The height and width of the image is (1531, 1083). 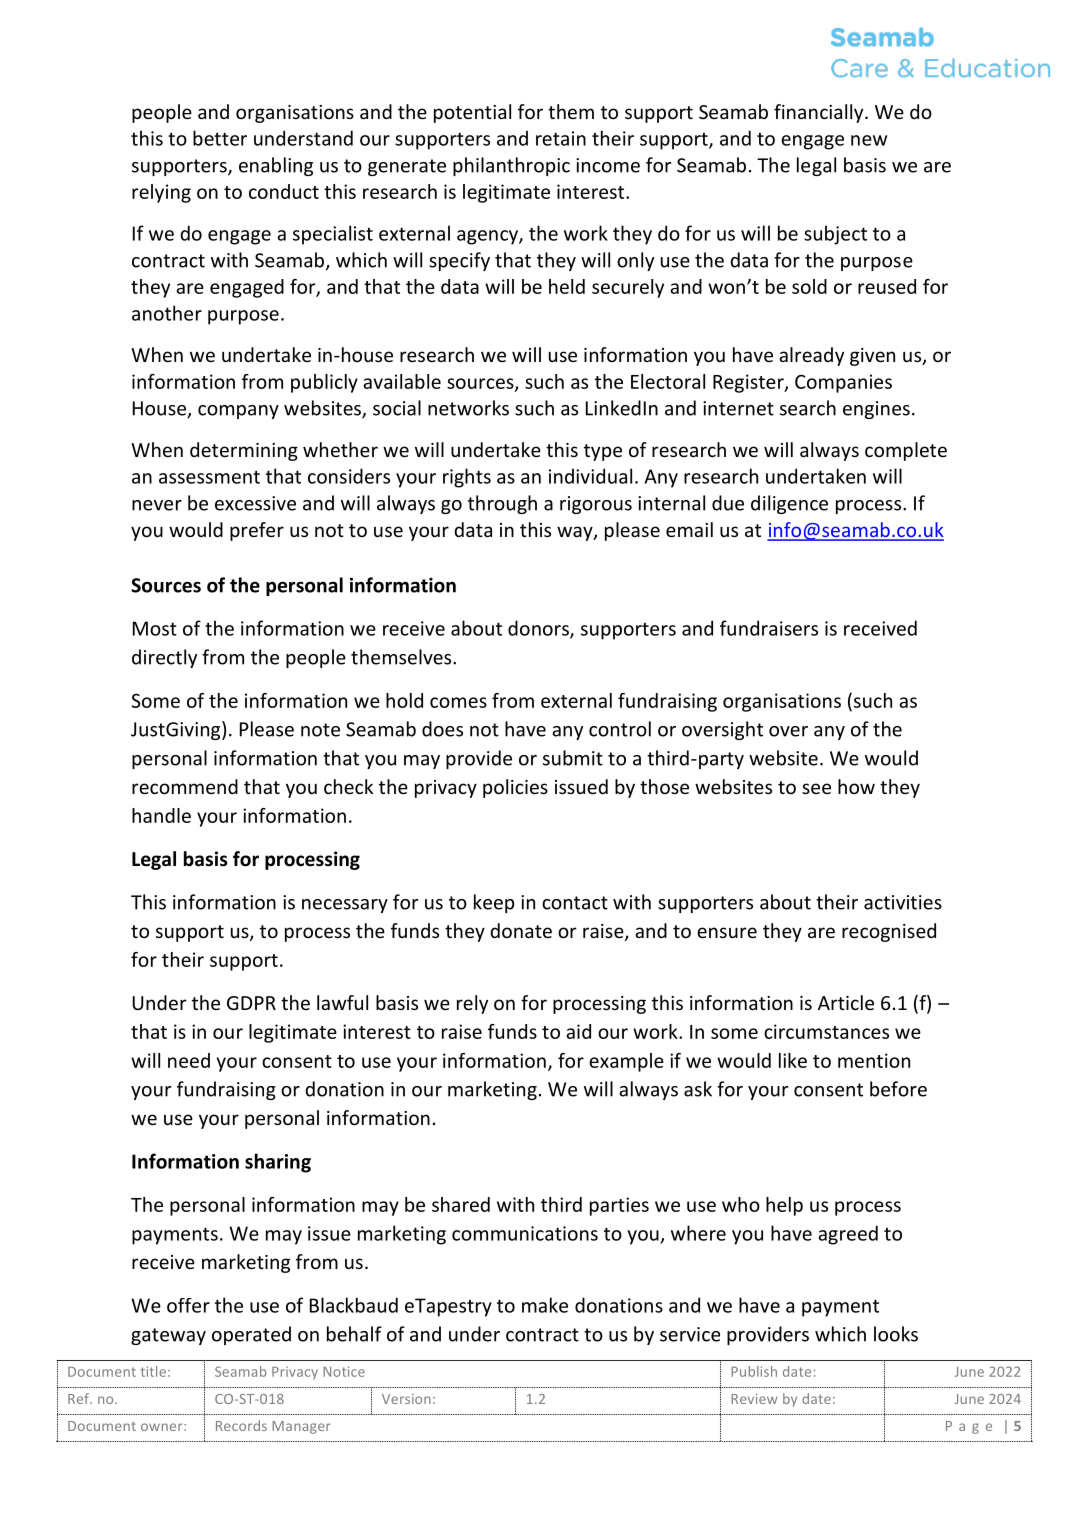 What do you see at coordinates (545, 1305) in the image?
I see `make` at bounding box center [545, 1305].
